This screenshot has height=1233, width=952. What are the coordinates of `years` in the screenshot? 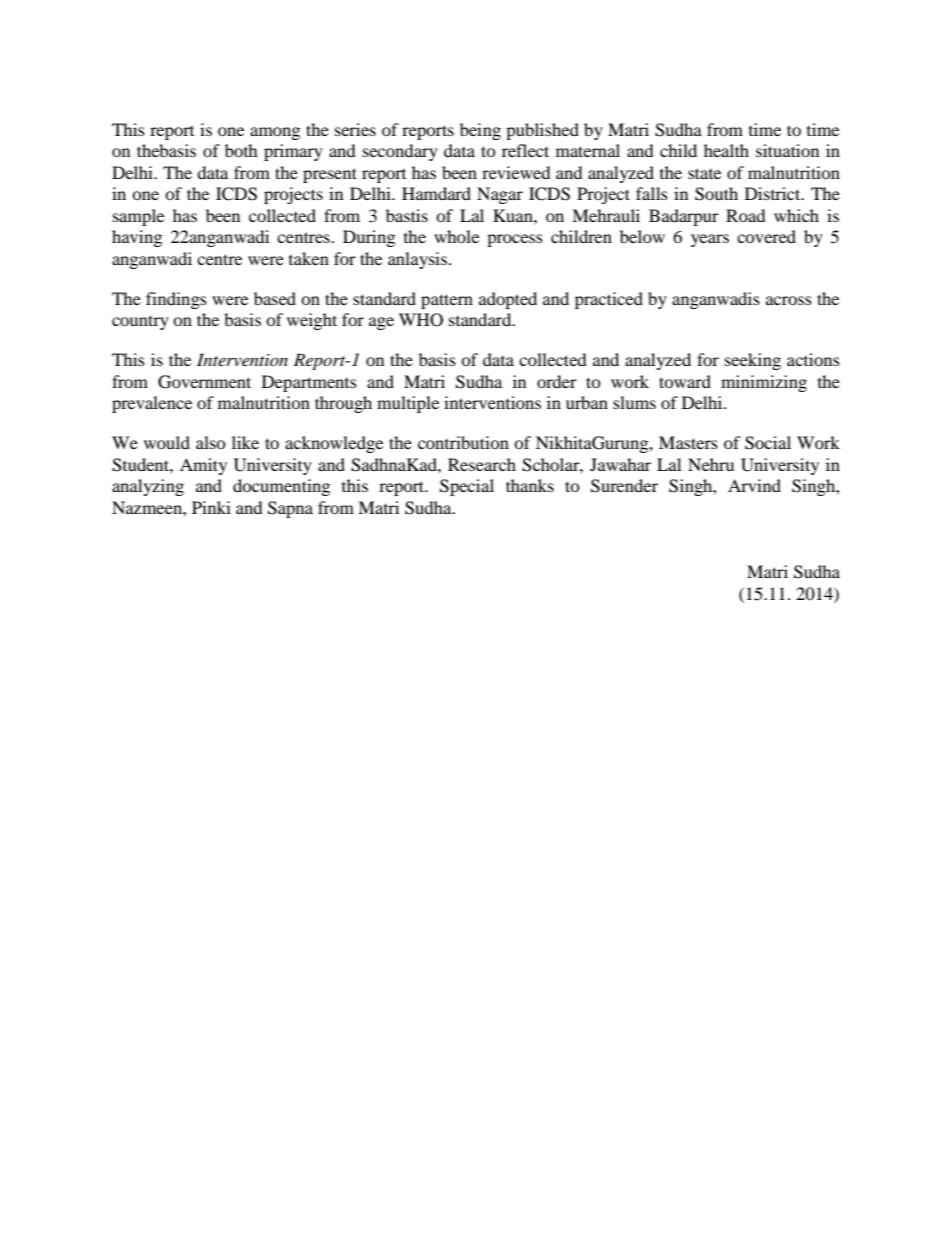 It's located at (710, 240).
